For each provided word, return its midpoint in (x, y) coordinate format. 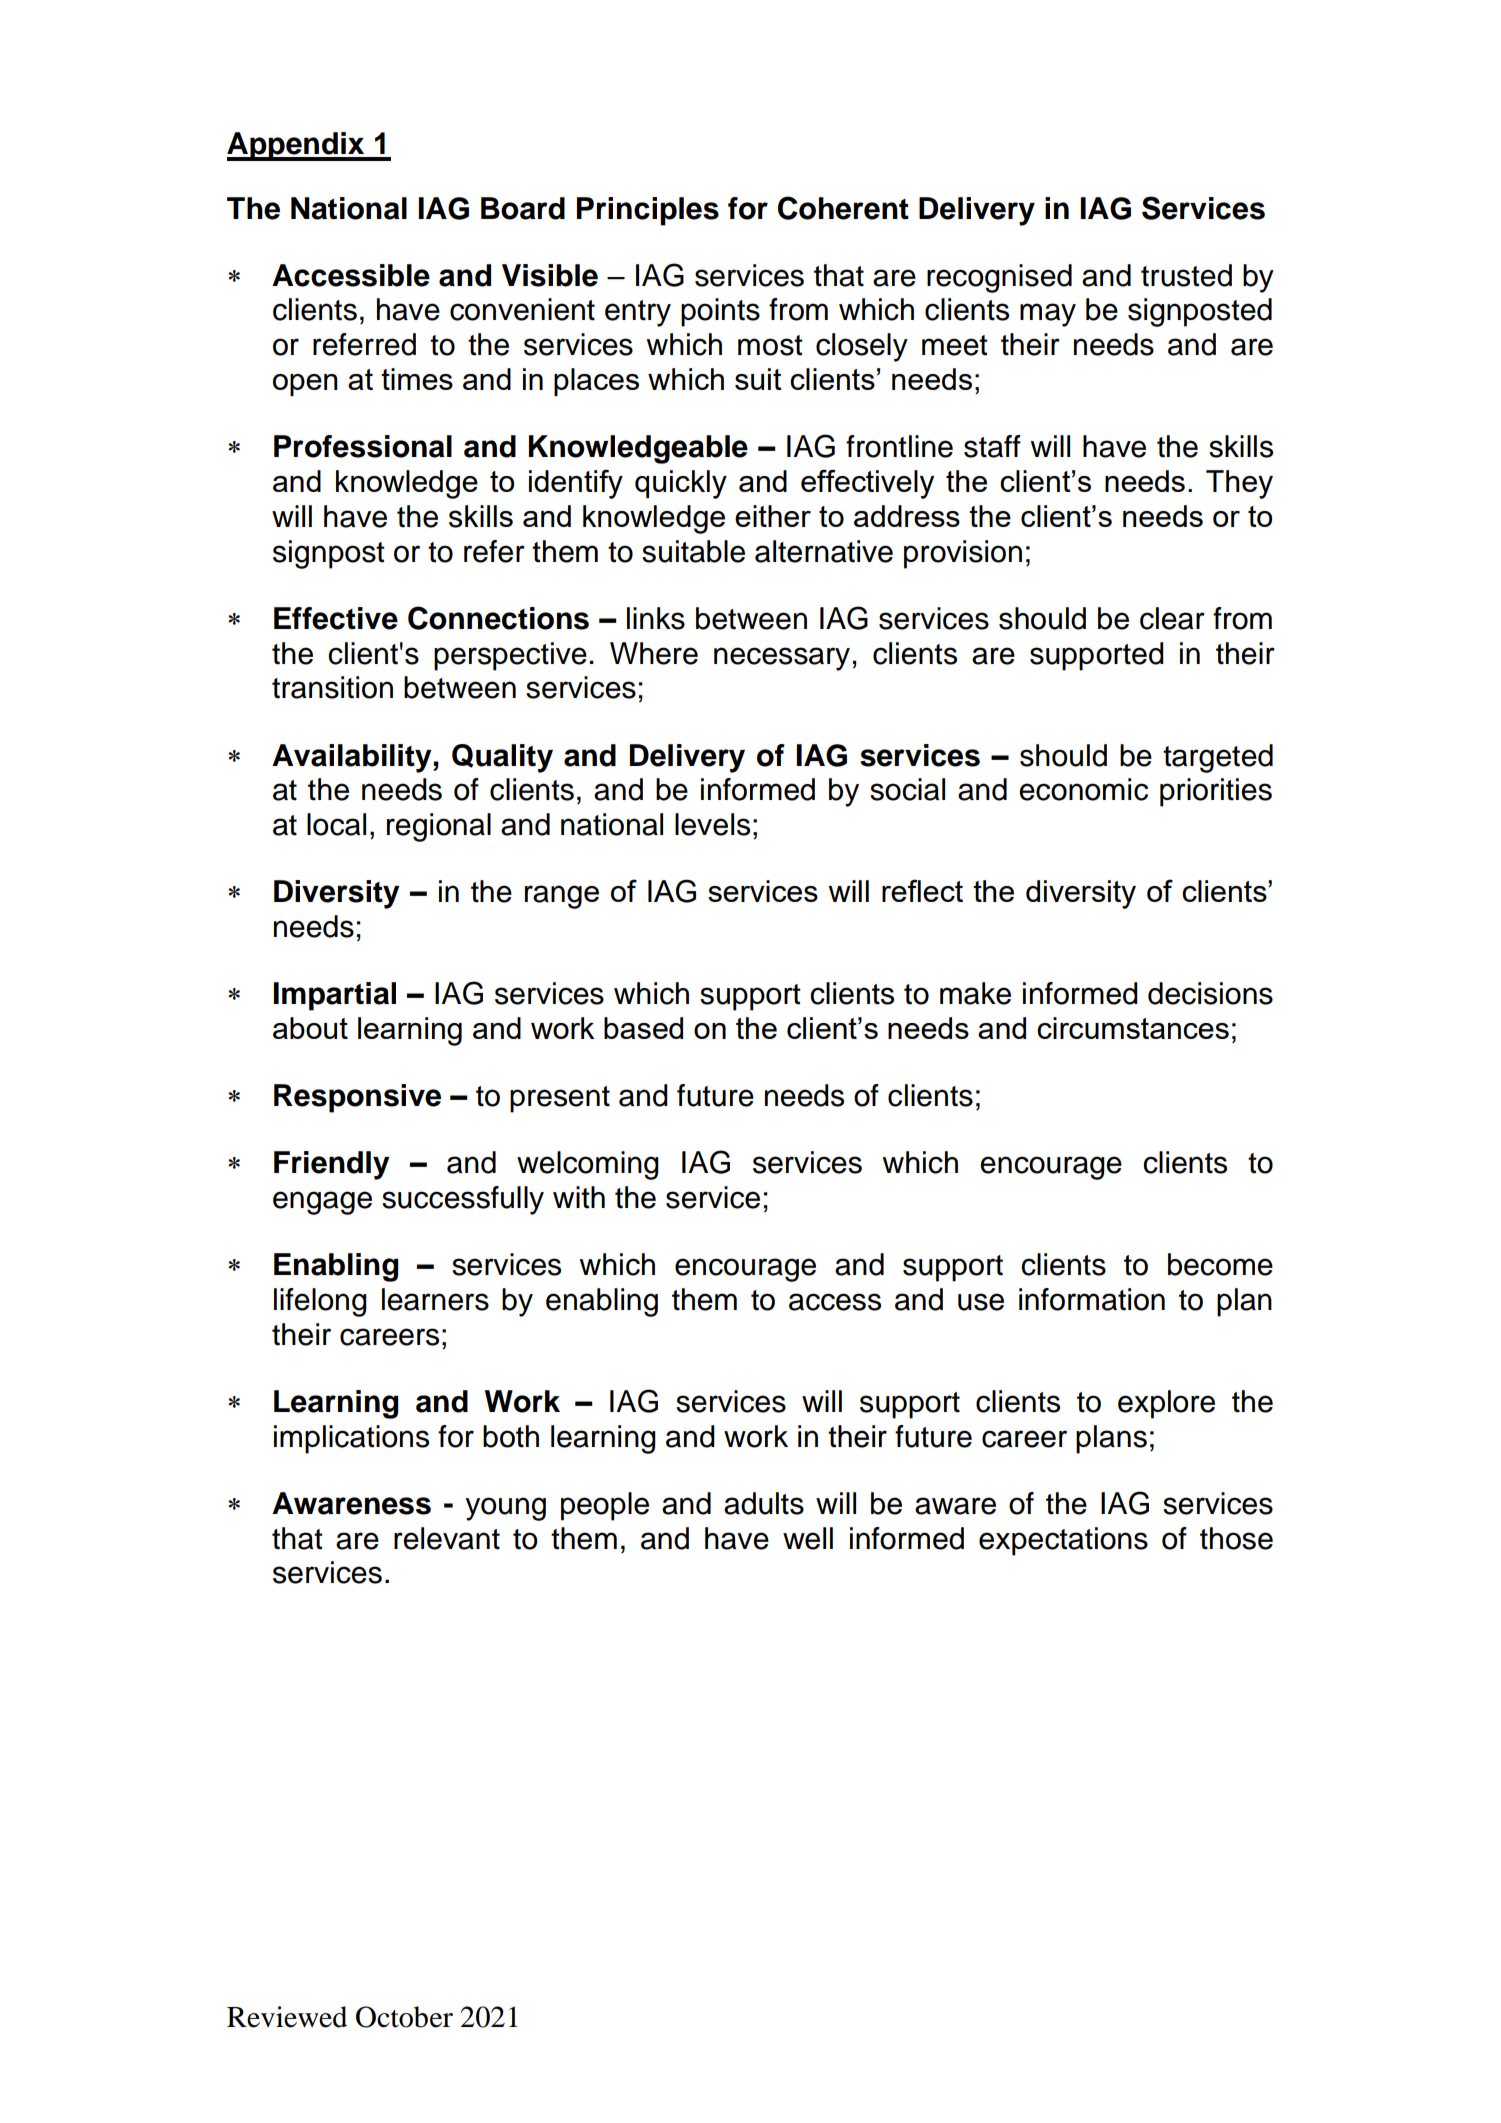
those (1236, 1538)
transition (332, 687)
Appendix (297, 146)
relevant (447, 1538)
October (404, 2017)
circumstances (1133, 1028)
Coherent (843, 208)
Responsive (357, 1098)
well (808, 1538)
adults (764, 1503)
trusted (1186, 275)
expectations (1063, 1541)
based (643, 1028)
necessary (782, 659)
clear (1172, 618)
